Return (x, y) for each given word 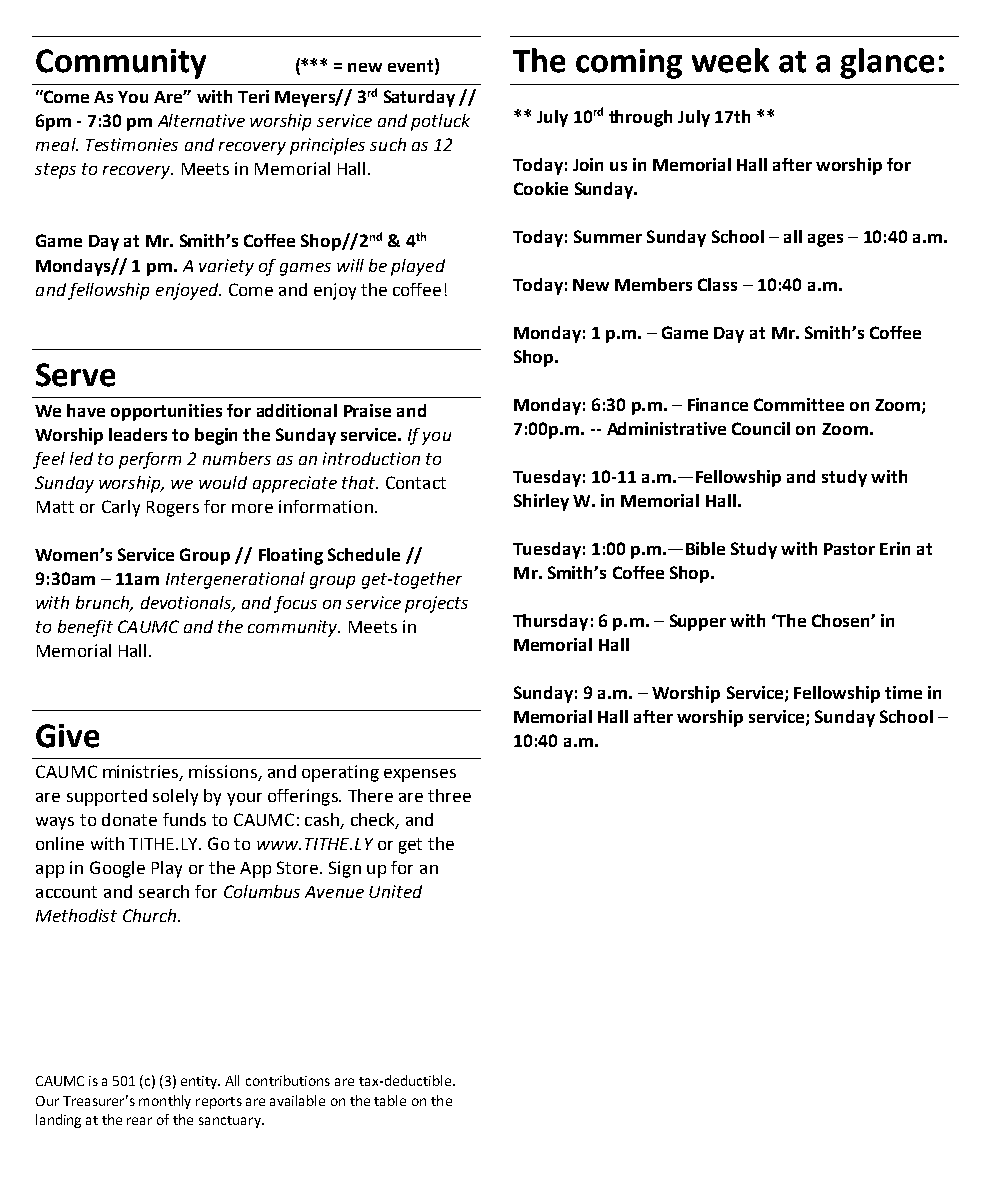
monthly (165, 1102)
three (449, 795)
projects (436, 604)
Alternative (201, 120)
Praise (367, 410)
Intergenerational (235, 580)
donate (129, 819)
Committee (799, 404)
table (390, 1100)
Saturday (419, 98)
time (903, 692)
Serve (75, 375)
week (730, 60)
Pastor (849, 549)
